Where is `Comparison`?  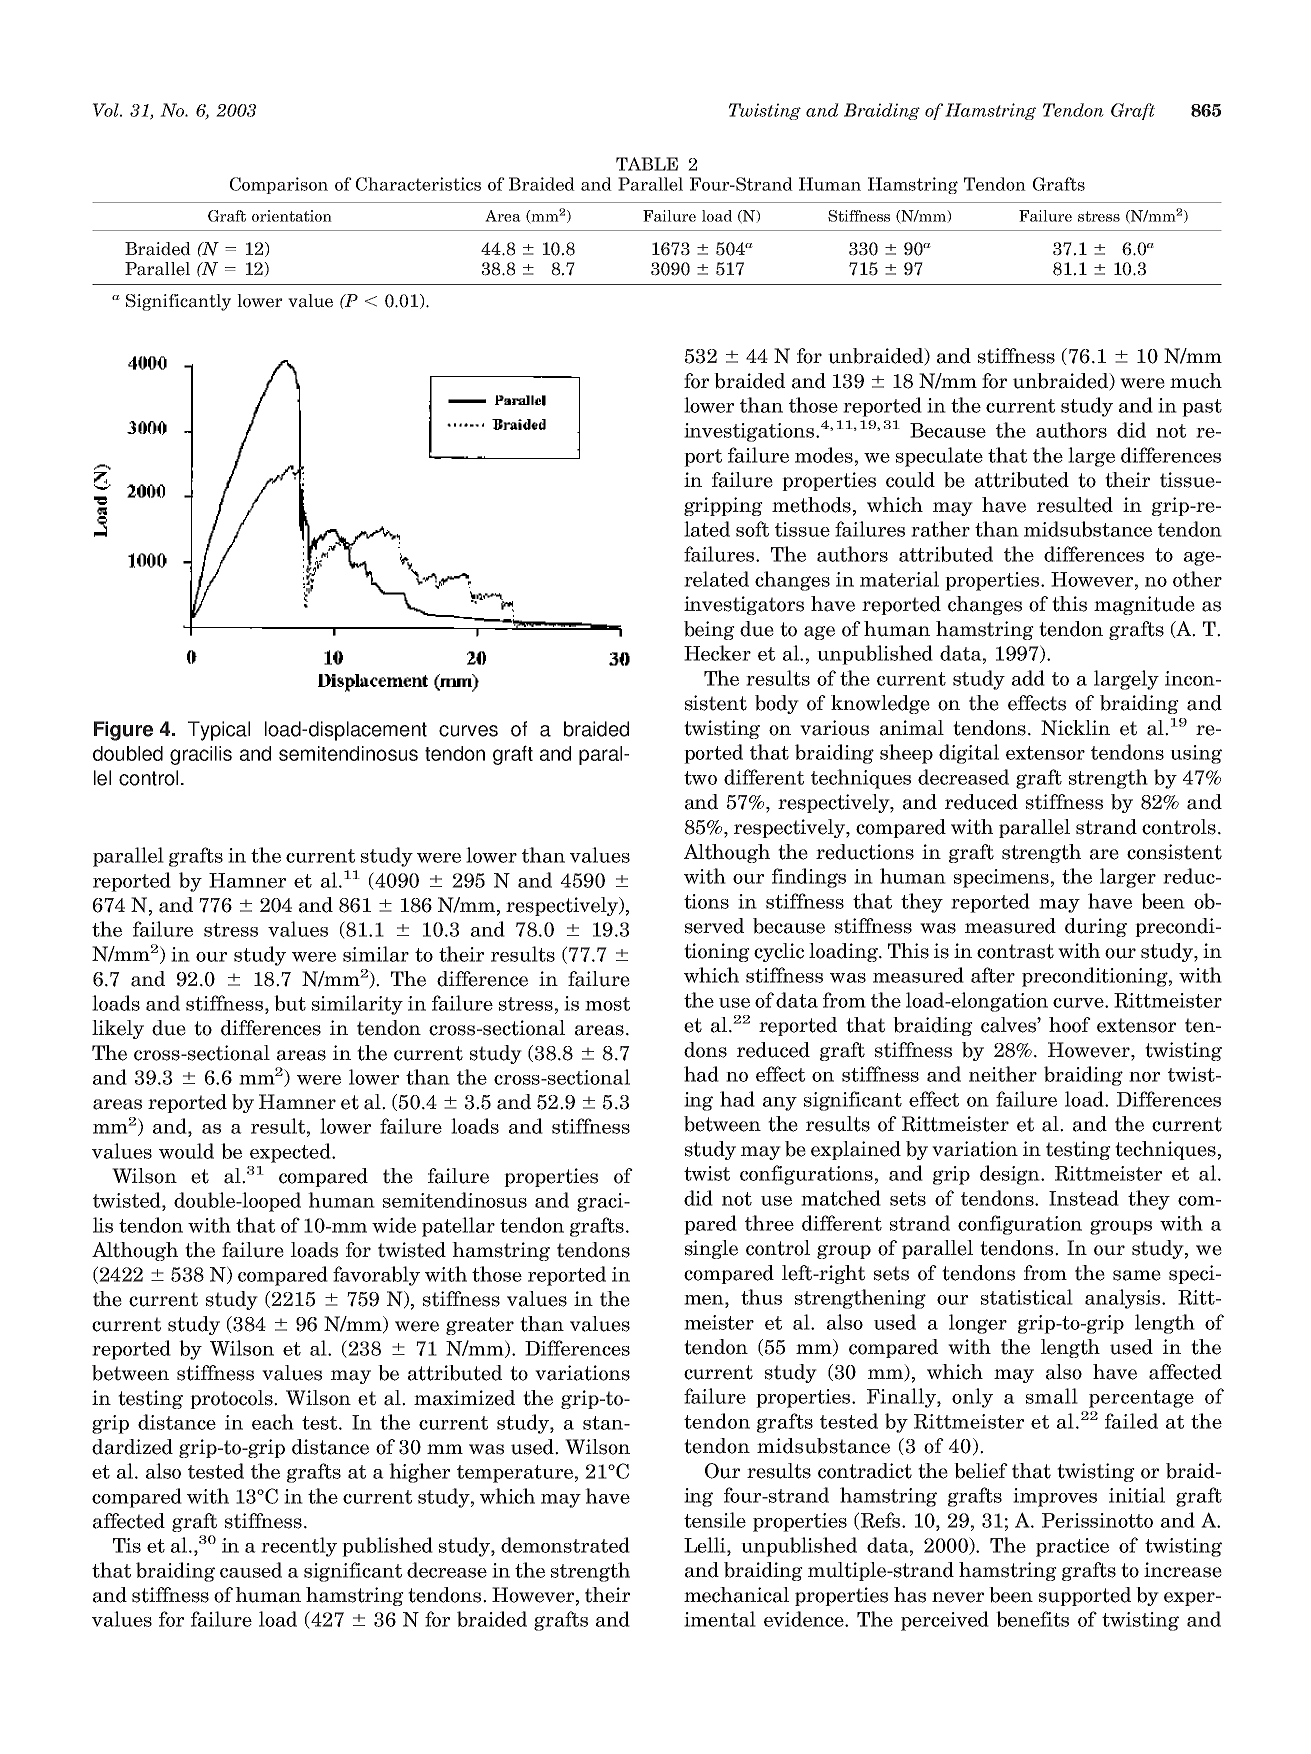
Comparison is located at coordinates (279, 185).
